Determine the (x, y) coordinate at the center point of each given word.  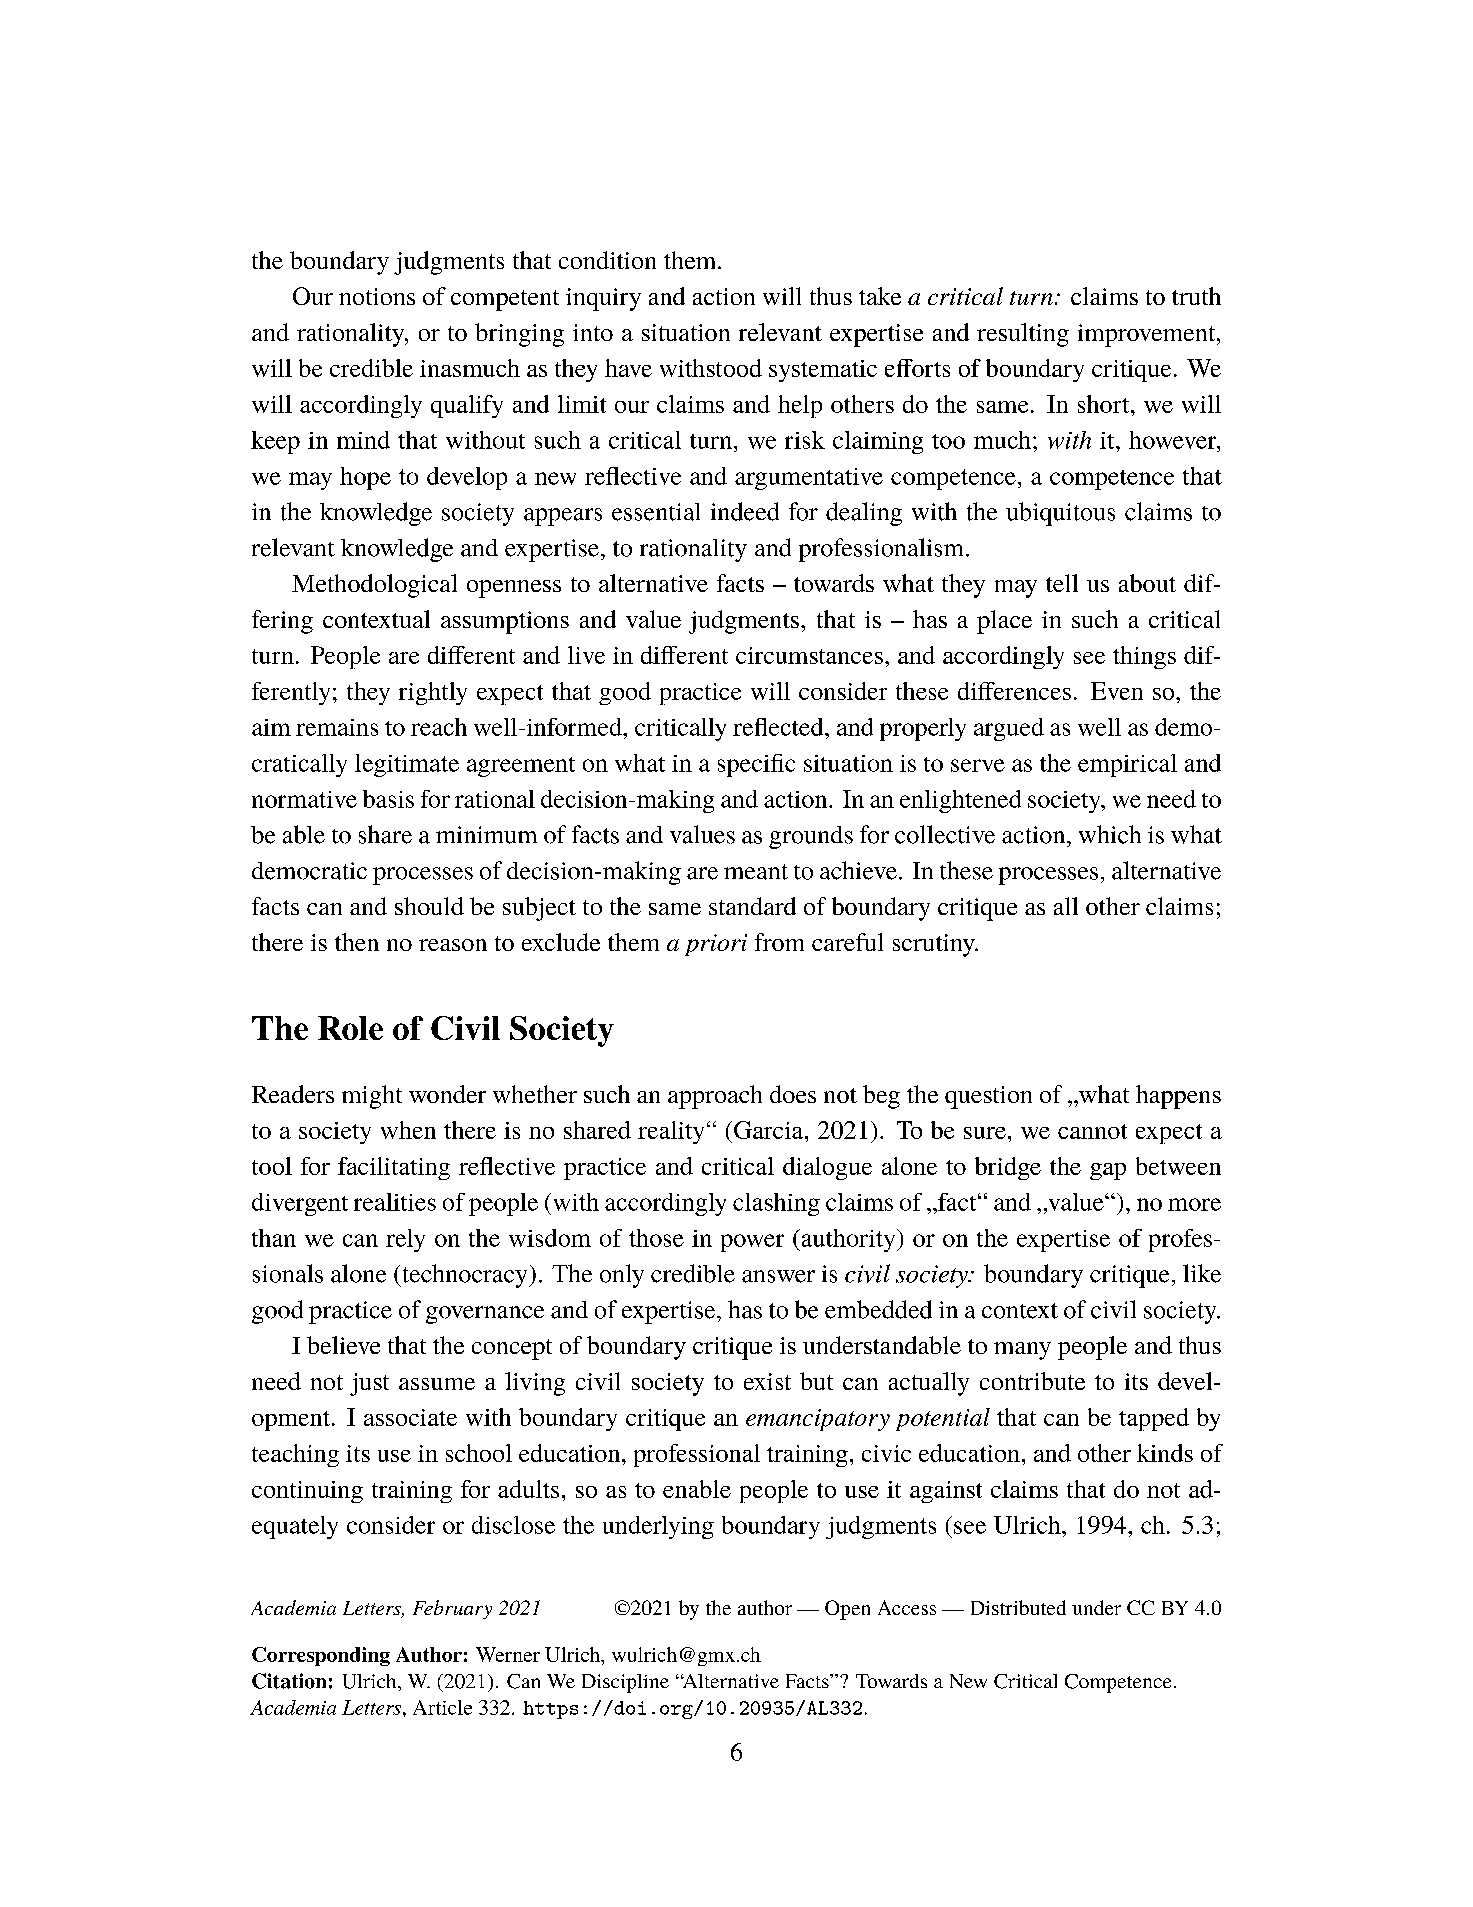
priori (716, 945)
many (1022, 1351)
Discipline (625, 1683)
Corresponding (321, 1656)
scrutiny (935, 945)
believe (343, 1345)
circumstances (809, 655)
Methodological (374, 586)
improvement (1148, 335)
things (1144, 657)
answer (778, 1276)
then (357, 942)
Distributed (1018, 1607)
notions (377, 296)
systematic (823, 371)
